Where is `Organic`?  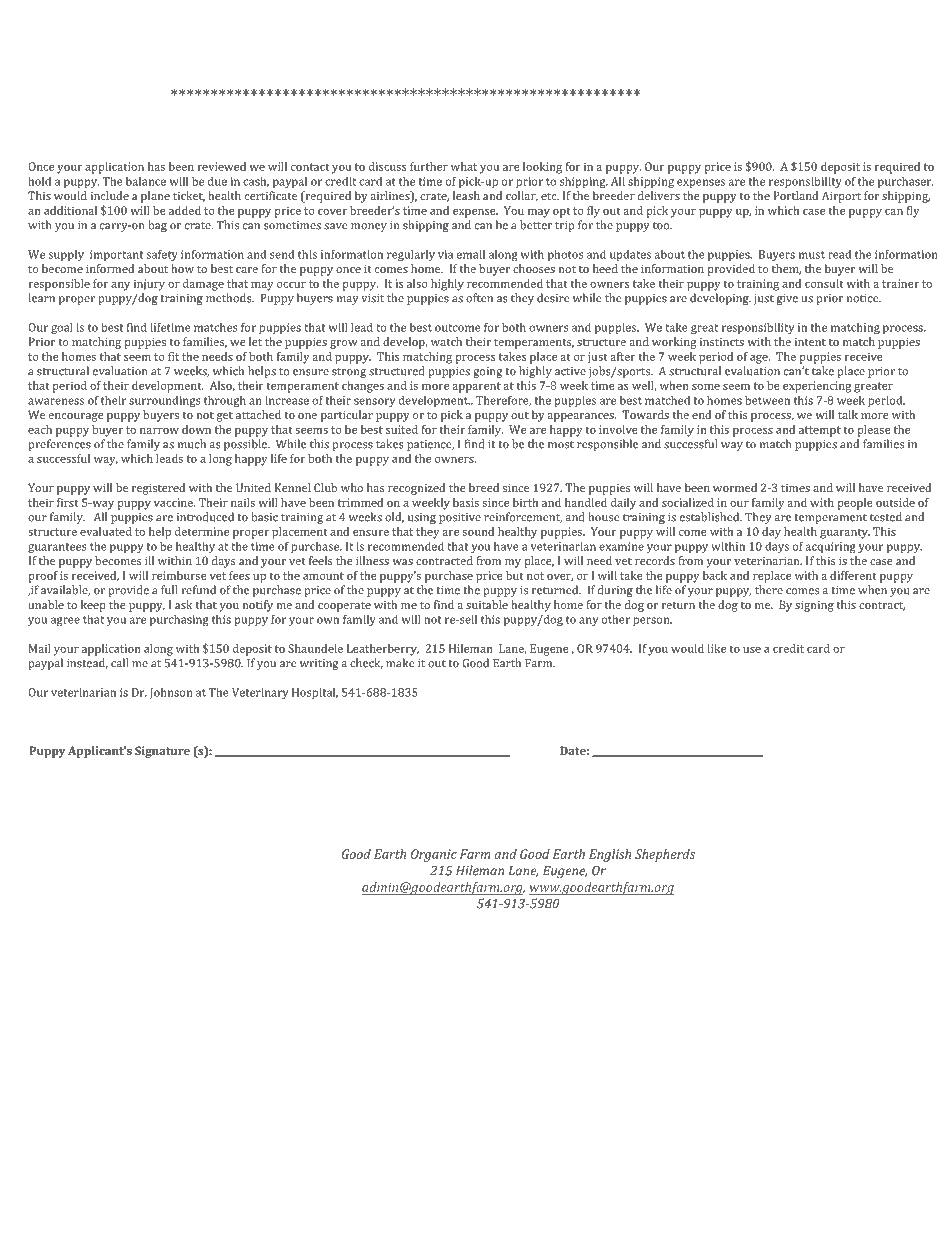
Organic is located at coordinates (434, 855).
